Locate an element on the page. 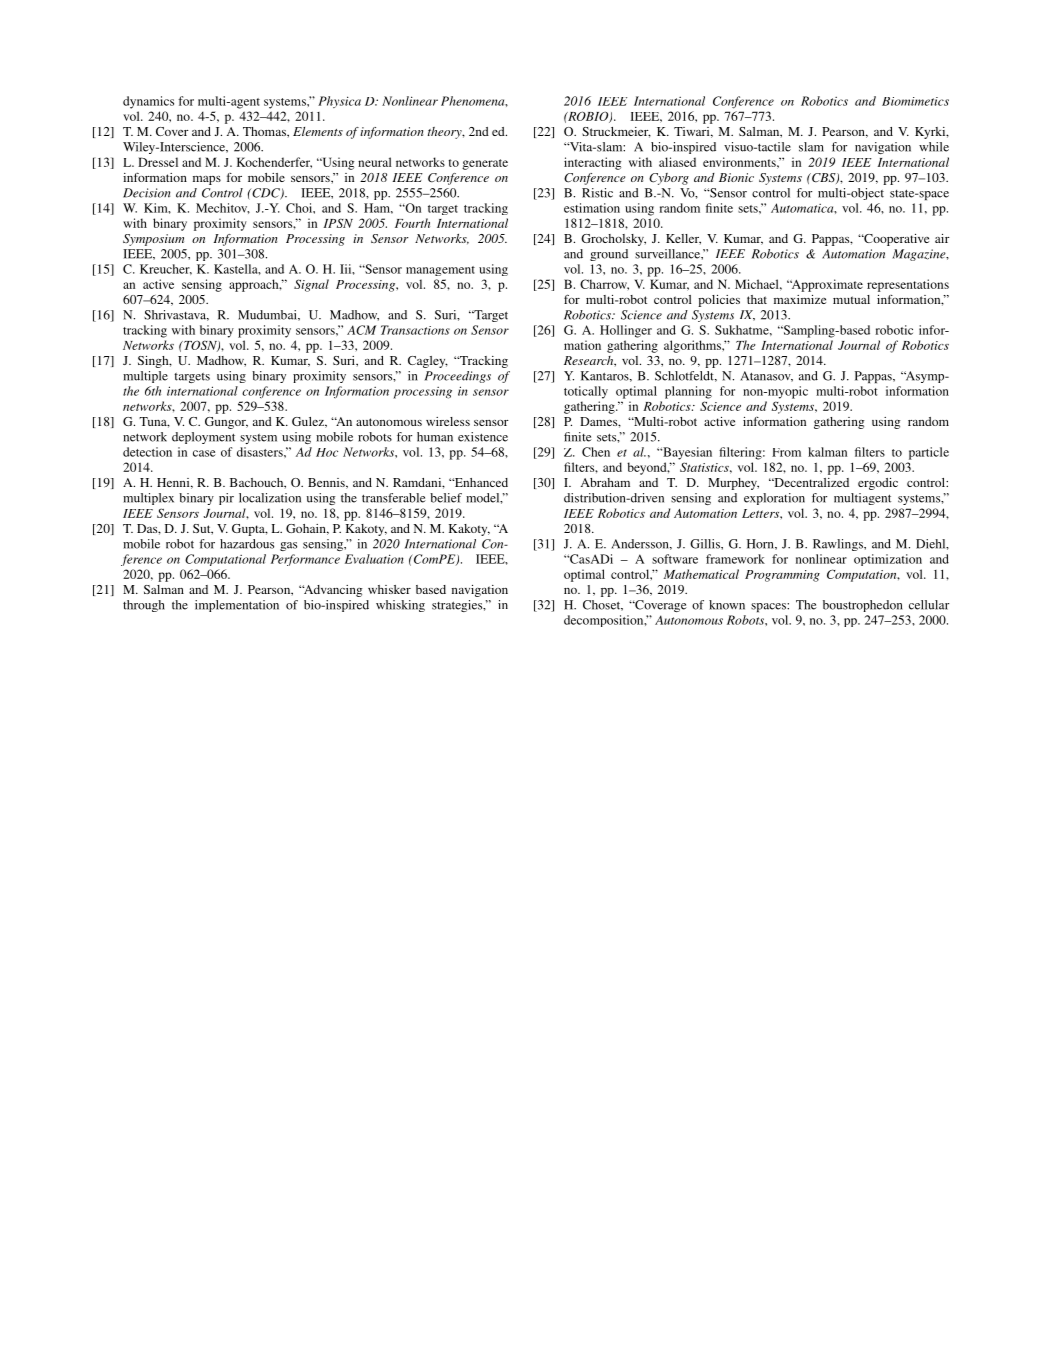 Image resolution: width=1041 pixels, height=1348 pixels. deployment is located at coordinates (203, 438).
